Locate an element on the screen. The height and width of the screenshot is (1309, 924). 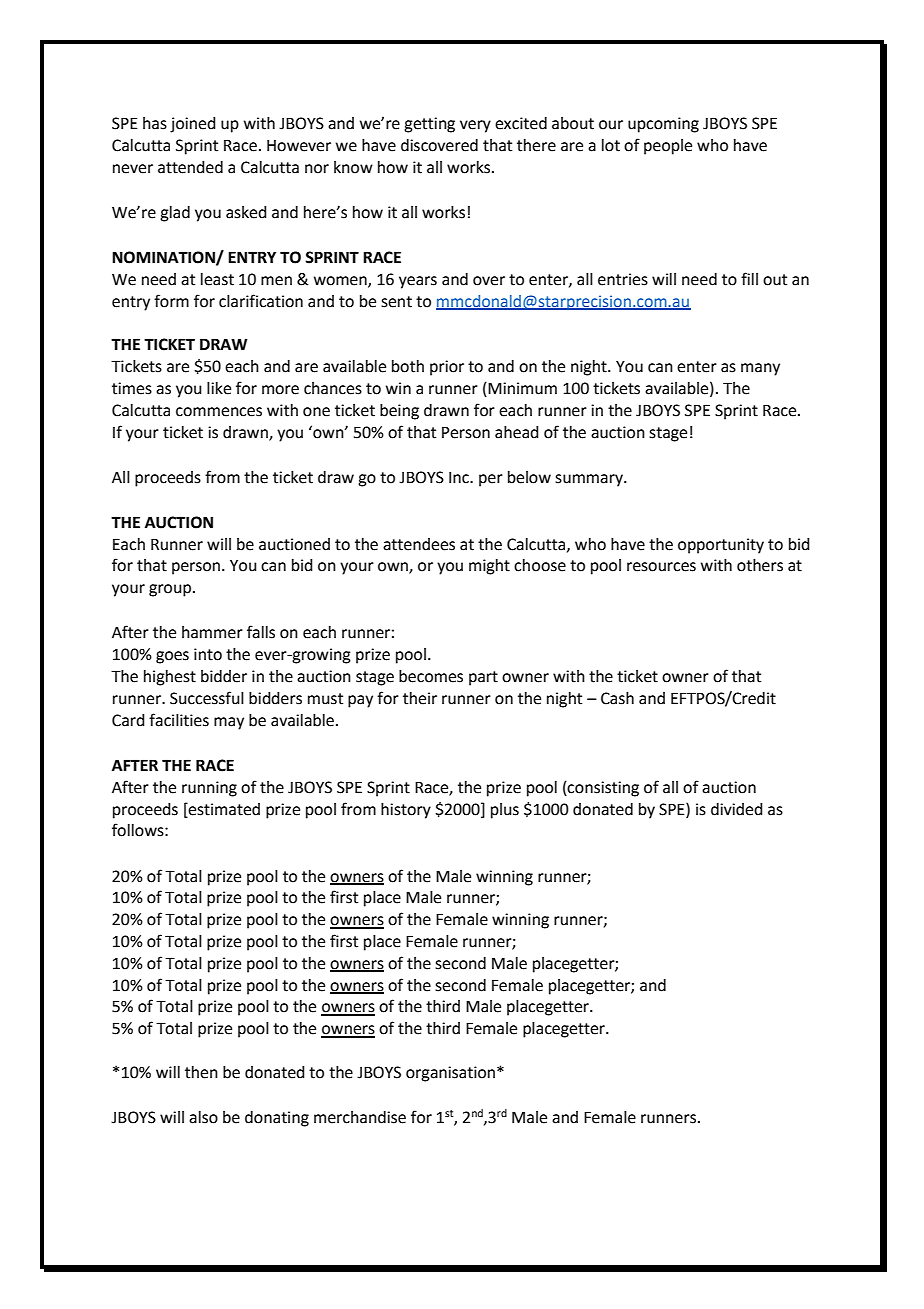
getting is located at coordinates (429, 125).
